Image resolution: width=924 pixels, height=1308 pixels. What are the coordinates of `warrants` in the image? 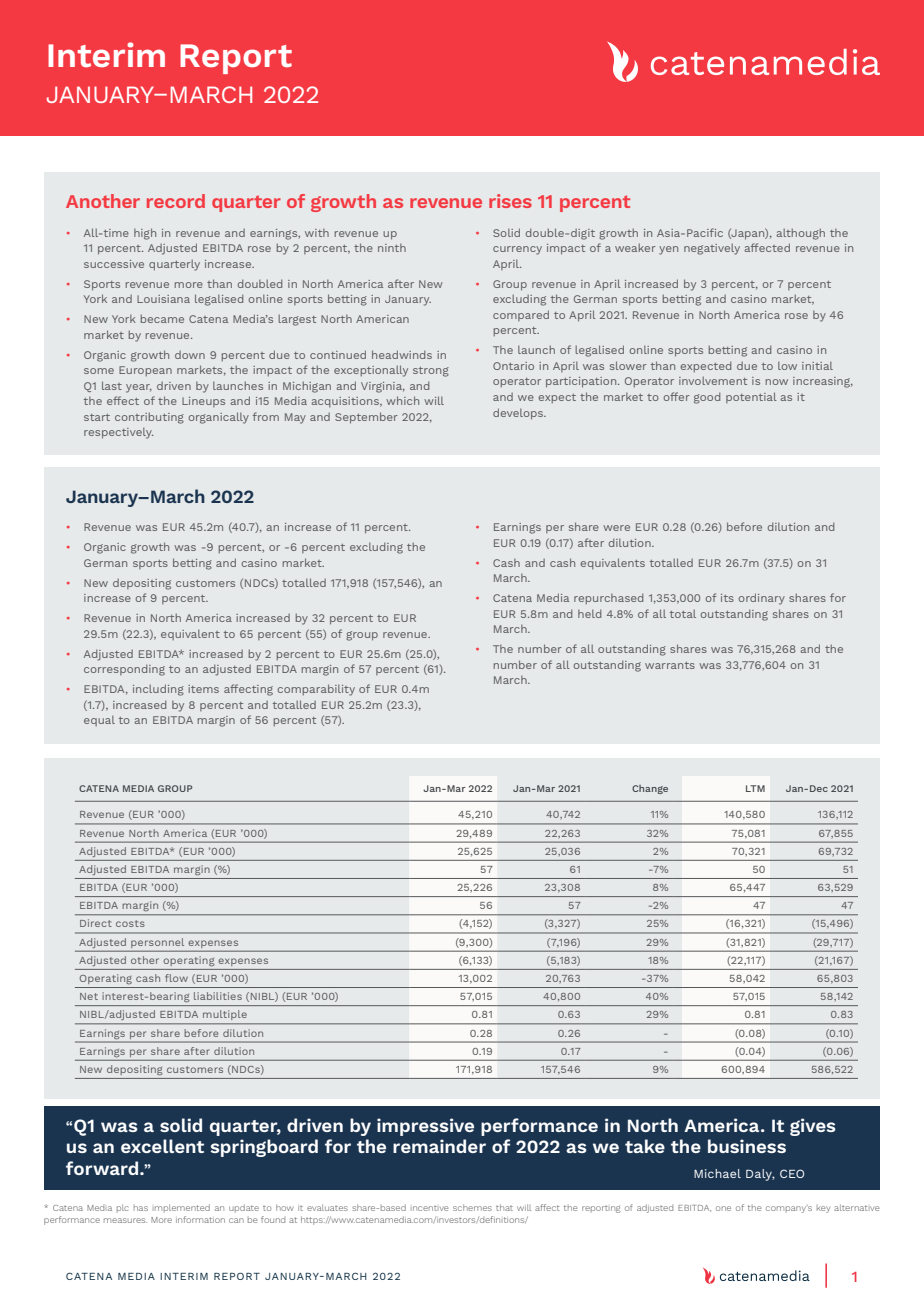 It's located at (670, 665).
